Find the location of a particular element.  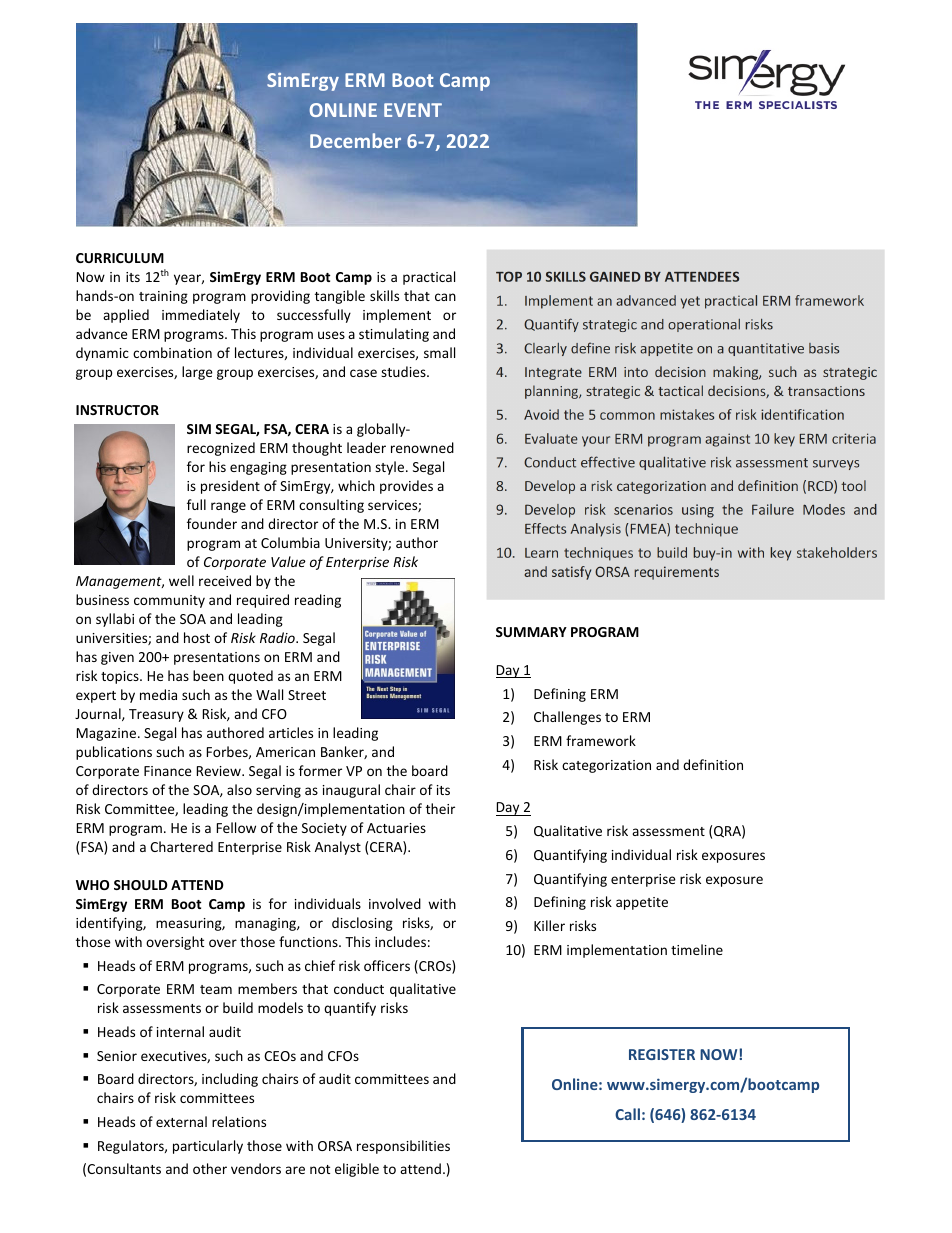

requirements is located at coordinates (676, 573).
